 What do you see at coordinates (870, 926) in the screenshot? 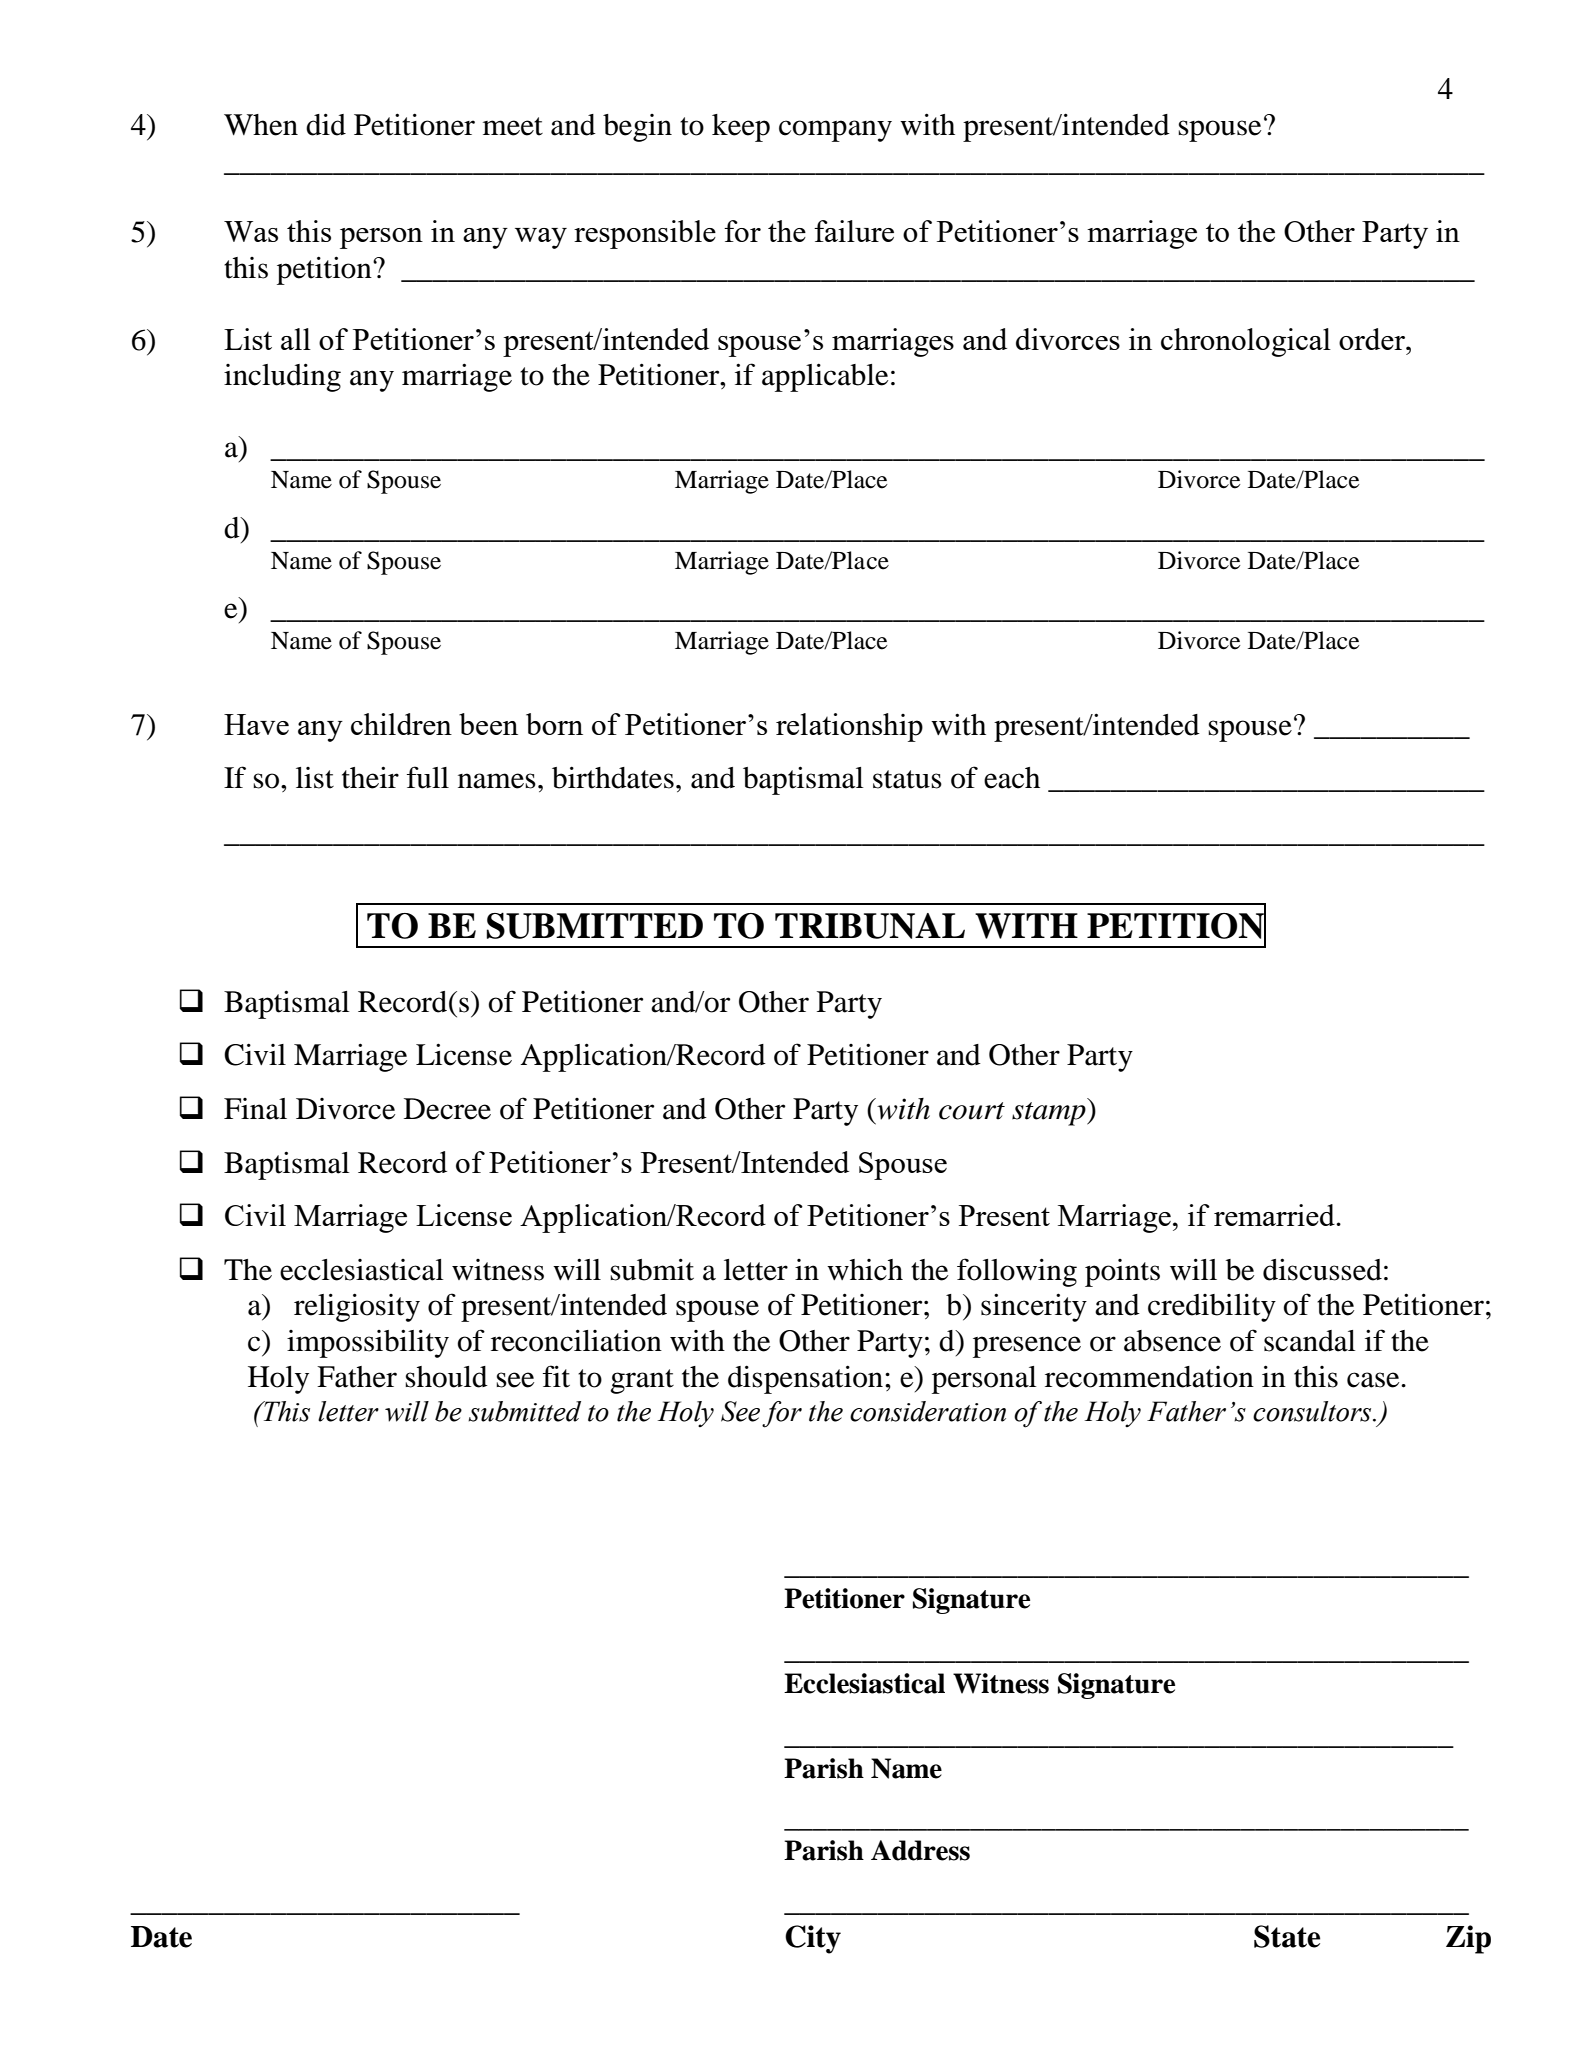
I see `TRIBUNAL` at bounding box center [870, 926].
